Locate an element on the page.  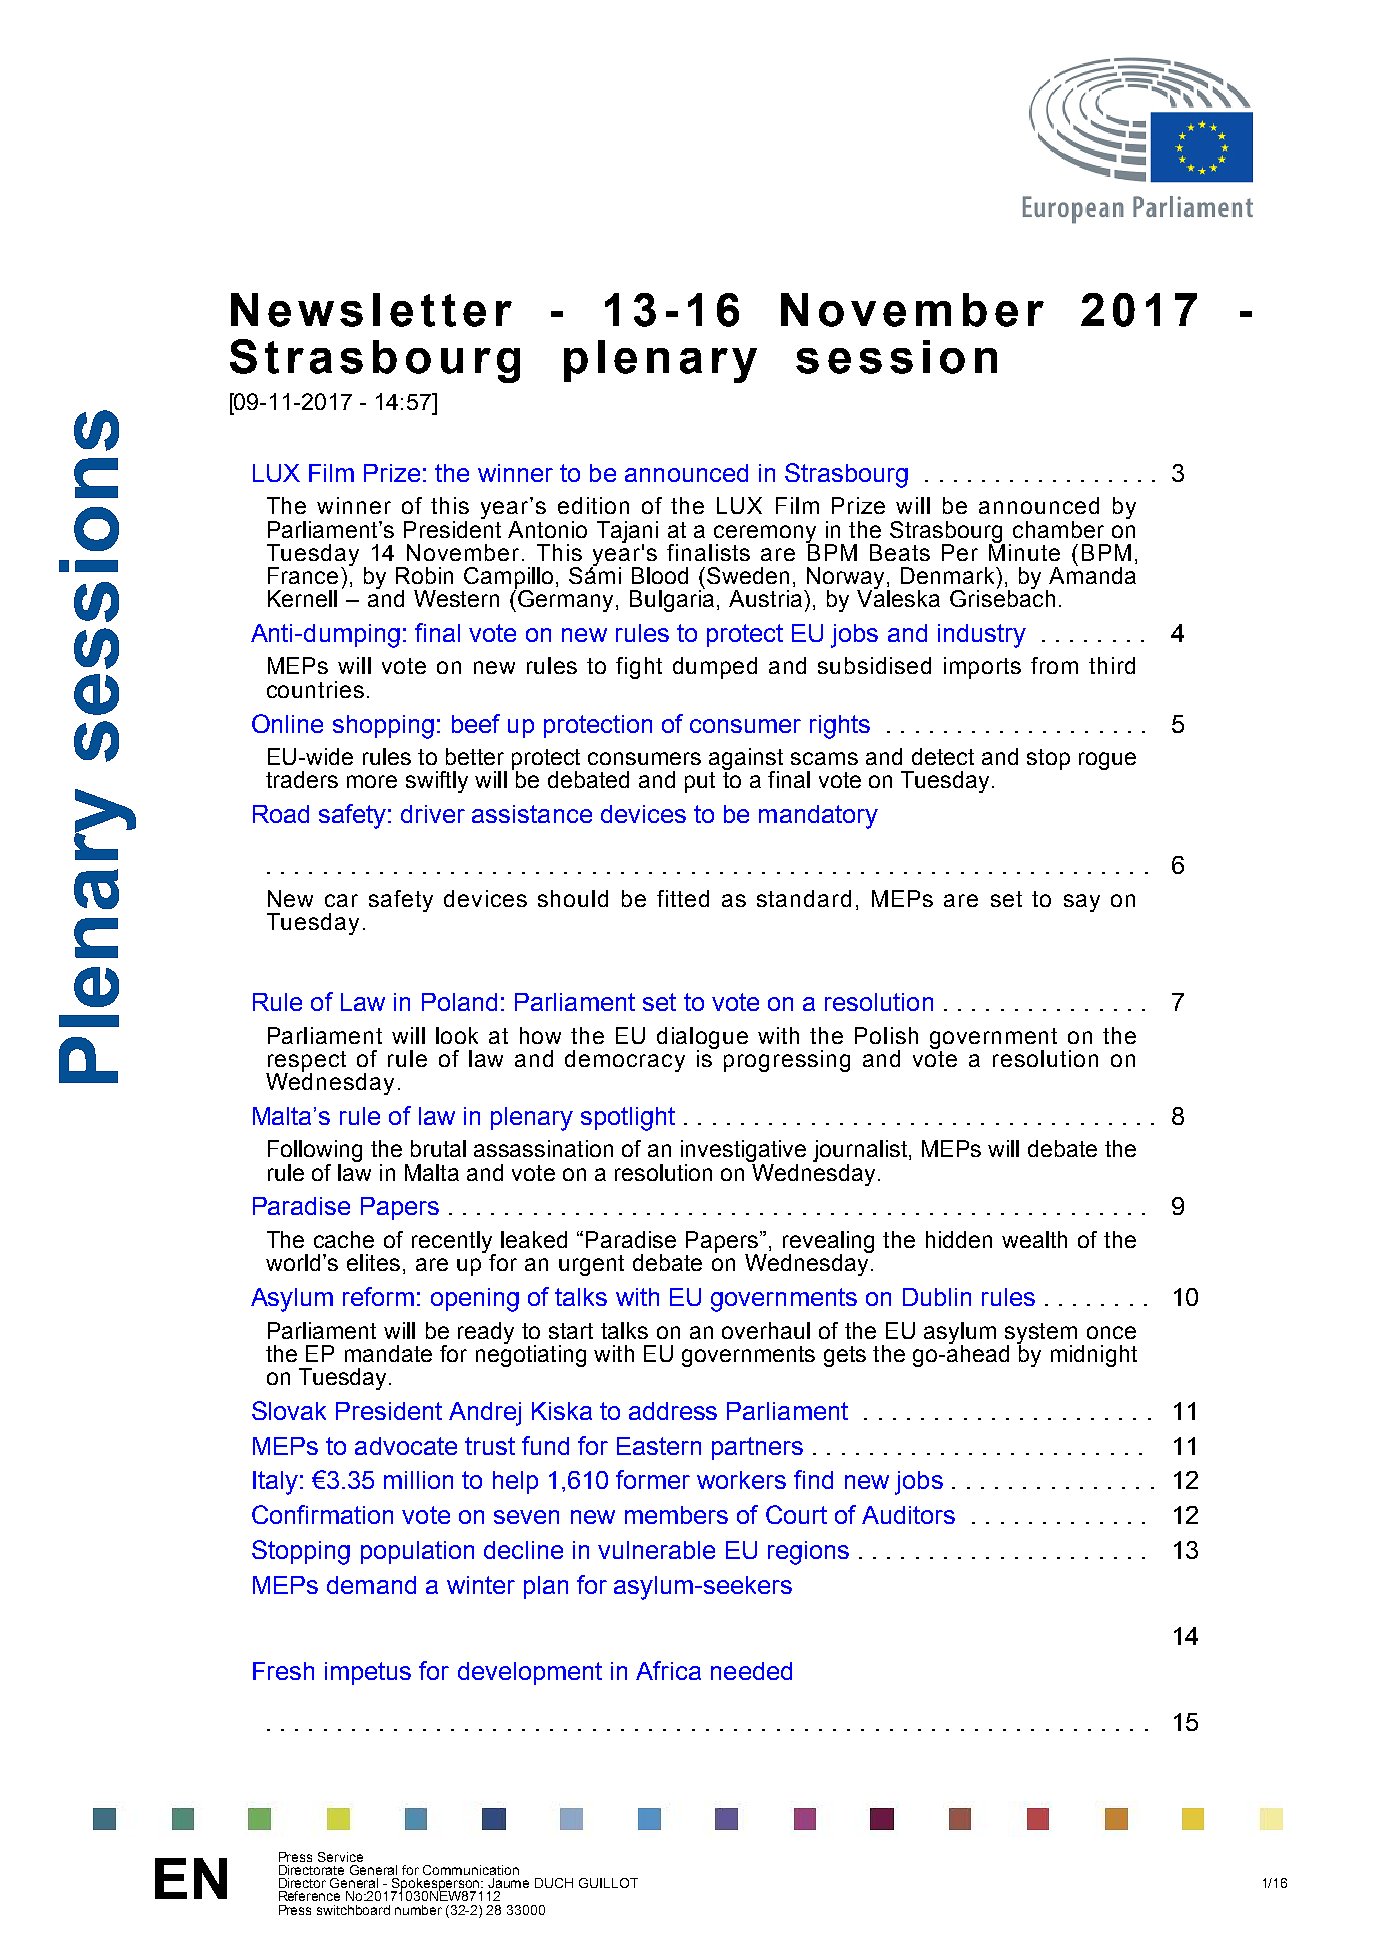
Jaume is located at coordinates (508, 1883).
